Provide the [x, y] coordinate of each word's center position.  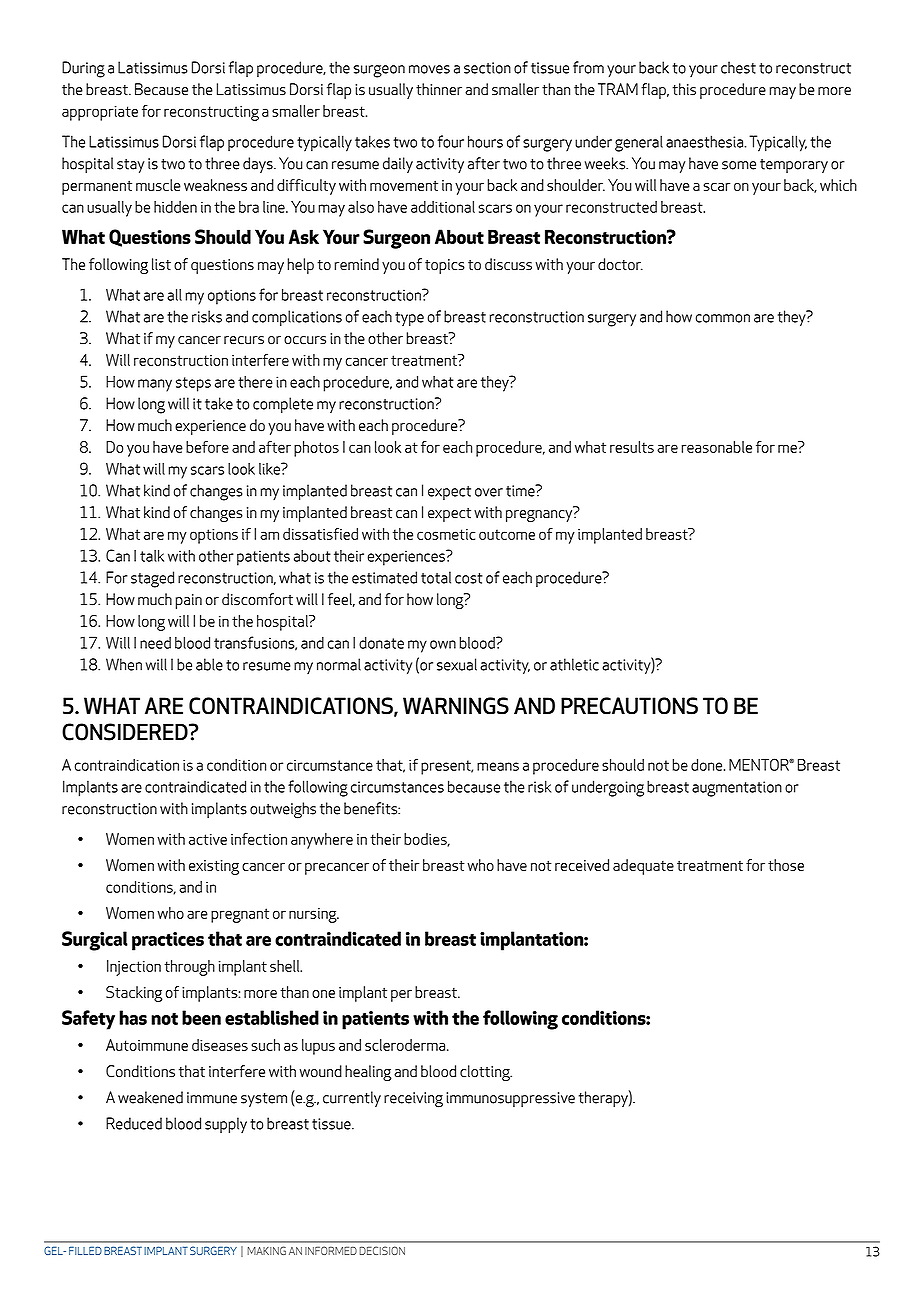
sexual [457, 664]
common [723, 318]
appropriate [100, 113]
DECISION [382, 1250]
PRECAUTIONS [629, 706]
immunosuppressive [510, 1099]
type [409, 319]
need [155, 643]
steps [193, 384]
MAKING [266, 1250]
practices [168, 941]
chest [738, 67]
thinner [439, 89]
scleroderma [406, 1045]
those [786, 865]
